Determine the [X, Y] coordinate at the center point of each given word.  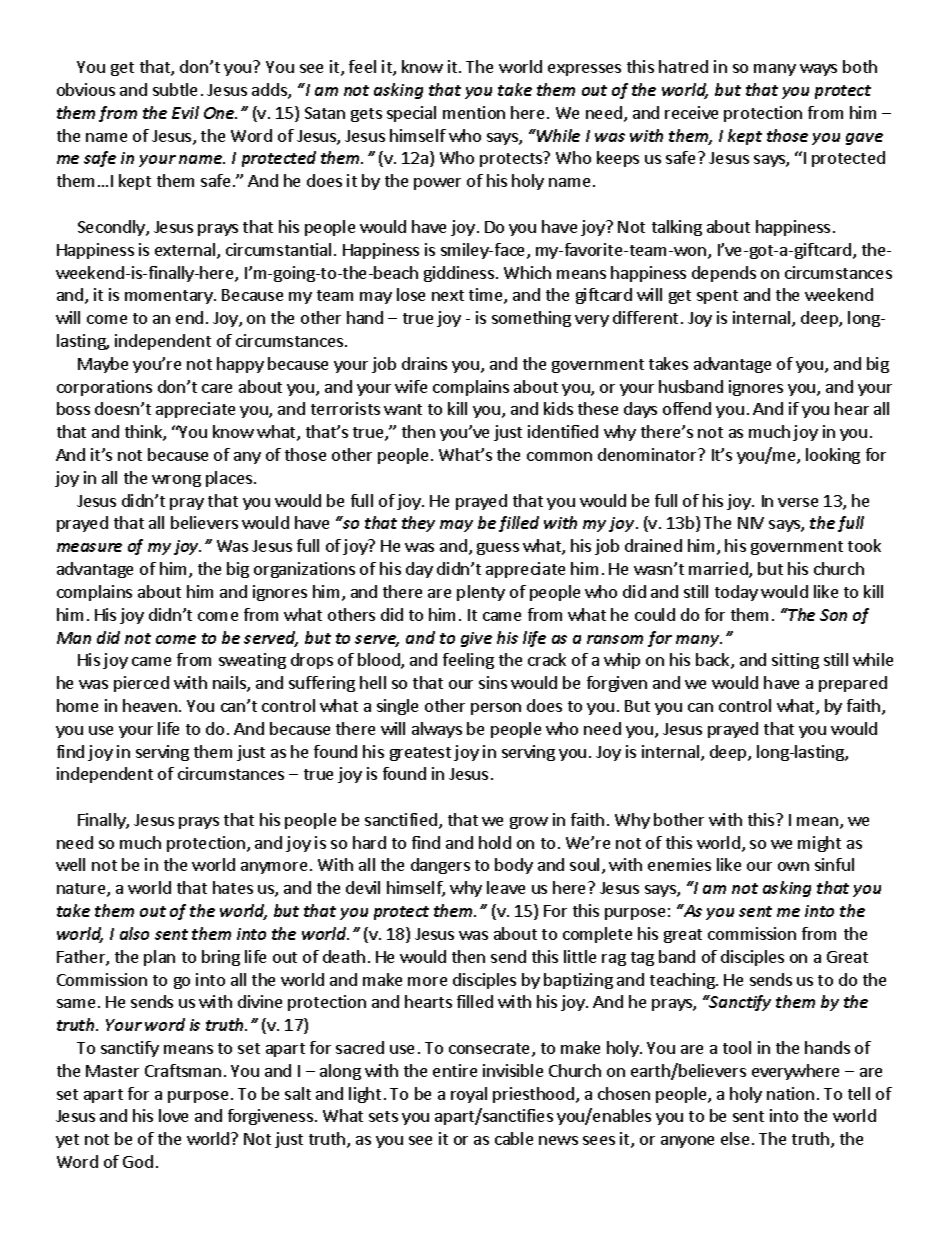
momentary [170, 297]
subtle [175, 89]
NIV [751, 523]
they [418, 524]
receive [691, 112]
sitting [795, 661]
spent [717, 297]
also [134, 933]
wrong [176, 481]
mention [474, 112]
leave [506, 887]
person [496, 709]
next [448, 295]
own [793, 866]
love [173, 1115]
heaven [150, 705]
